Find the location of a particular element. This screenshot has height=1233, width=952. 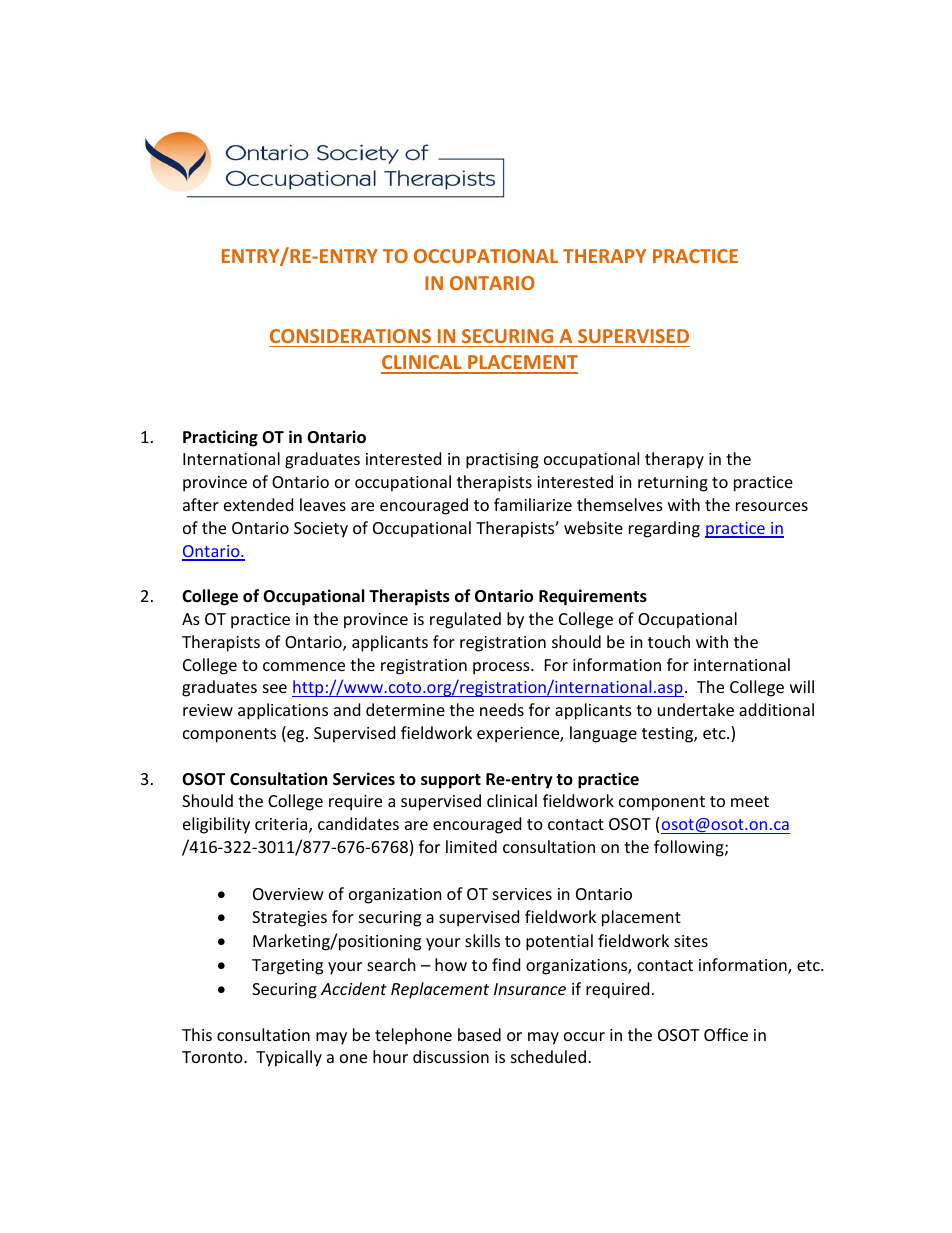

Overview is located at coordinates (288, 894).
